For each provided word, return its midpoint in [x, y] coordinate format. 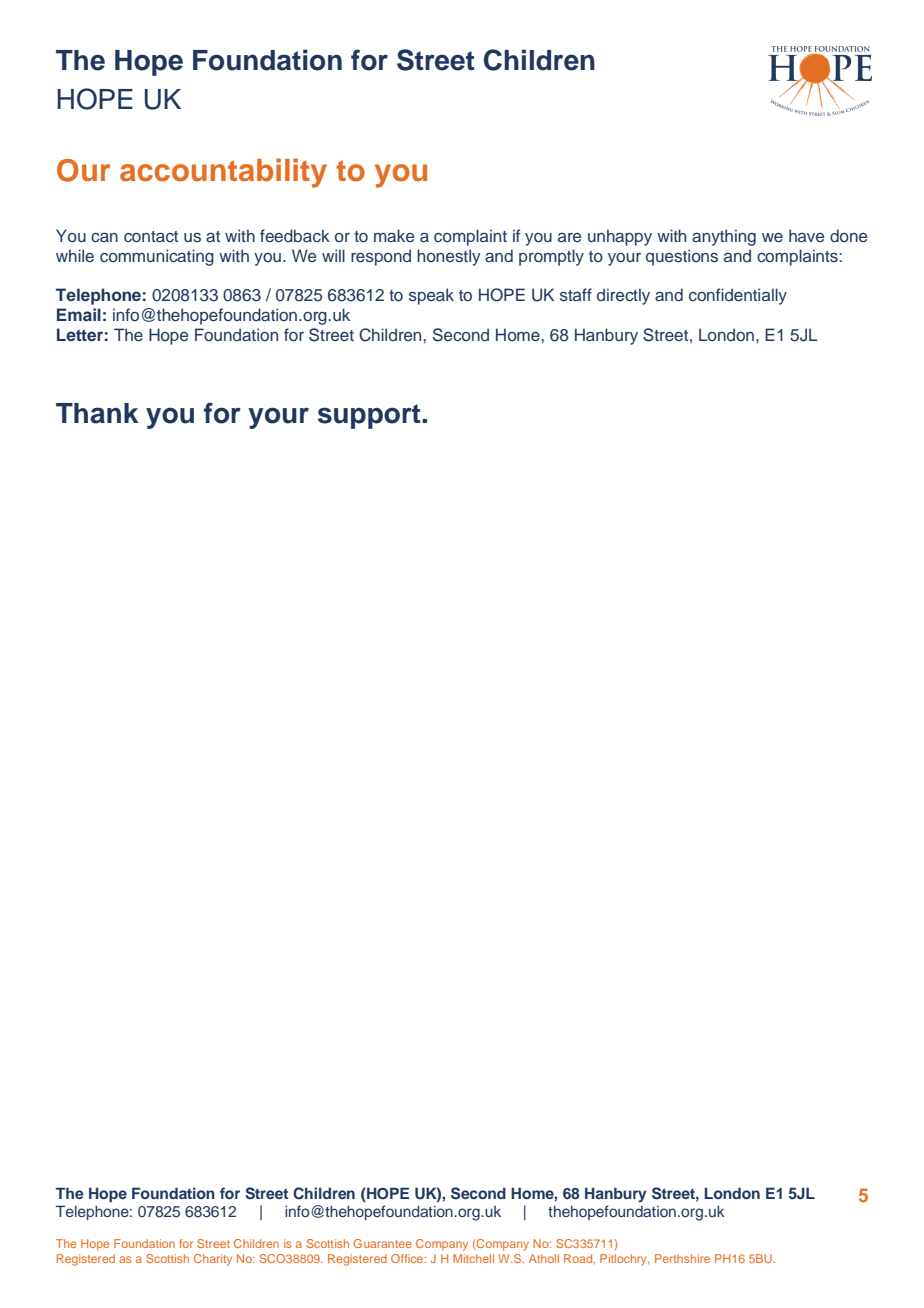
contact [151, 236]
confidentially [738, 296]
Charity [213, 1260]
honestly [449, 257]
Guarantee [382, 1243]
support [370, 416]
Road [579, 1259]
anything [724, 237]
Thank [97, 413]
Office [407, 1258]
